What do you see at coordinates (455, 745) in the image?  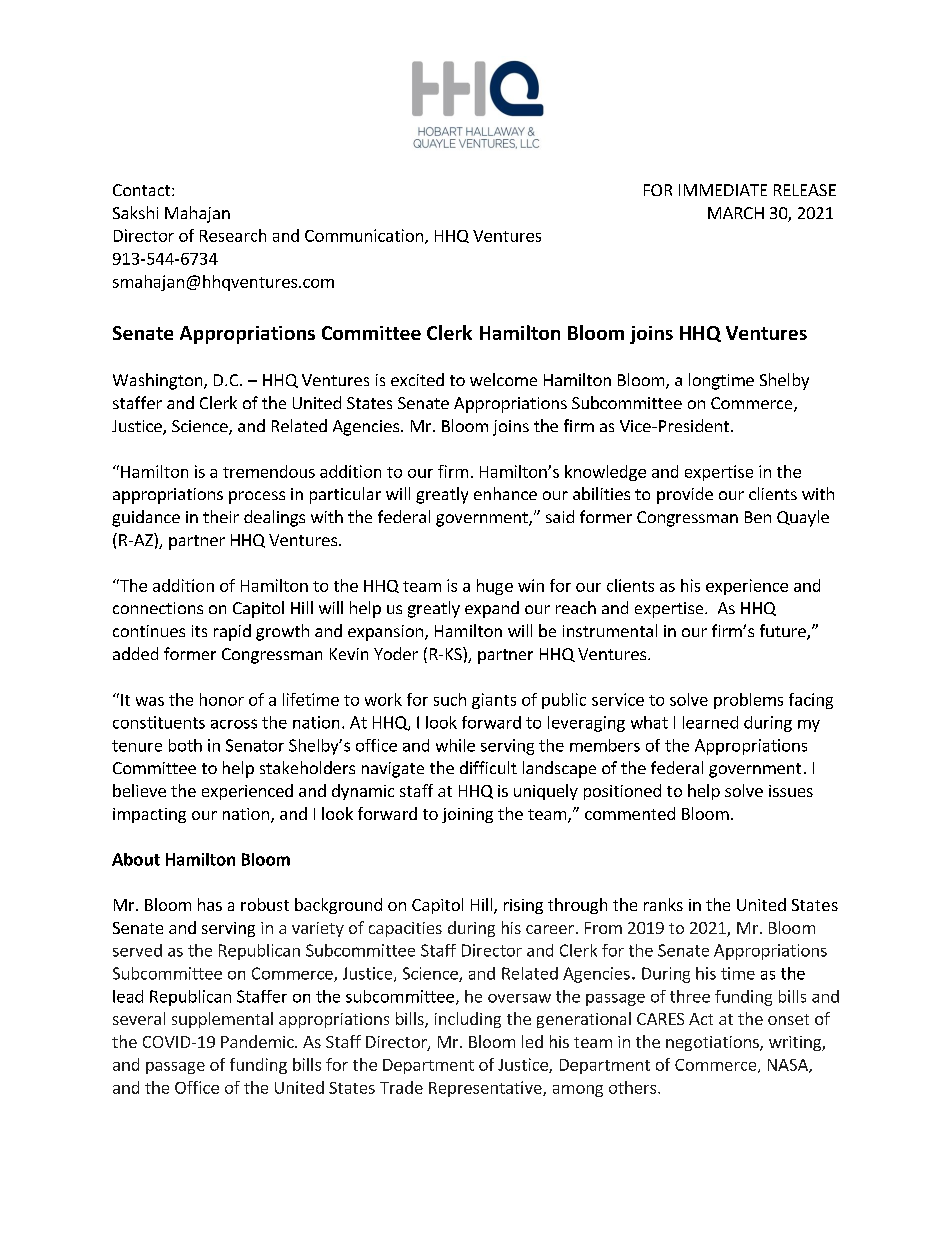 I see `while` at bounding box center [455, 745].
